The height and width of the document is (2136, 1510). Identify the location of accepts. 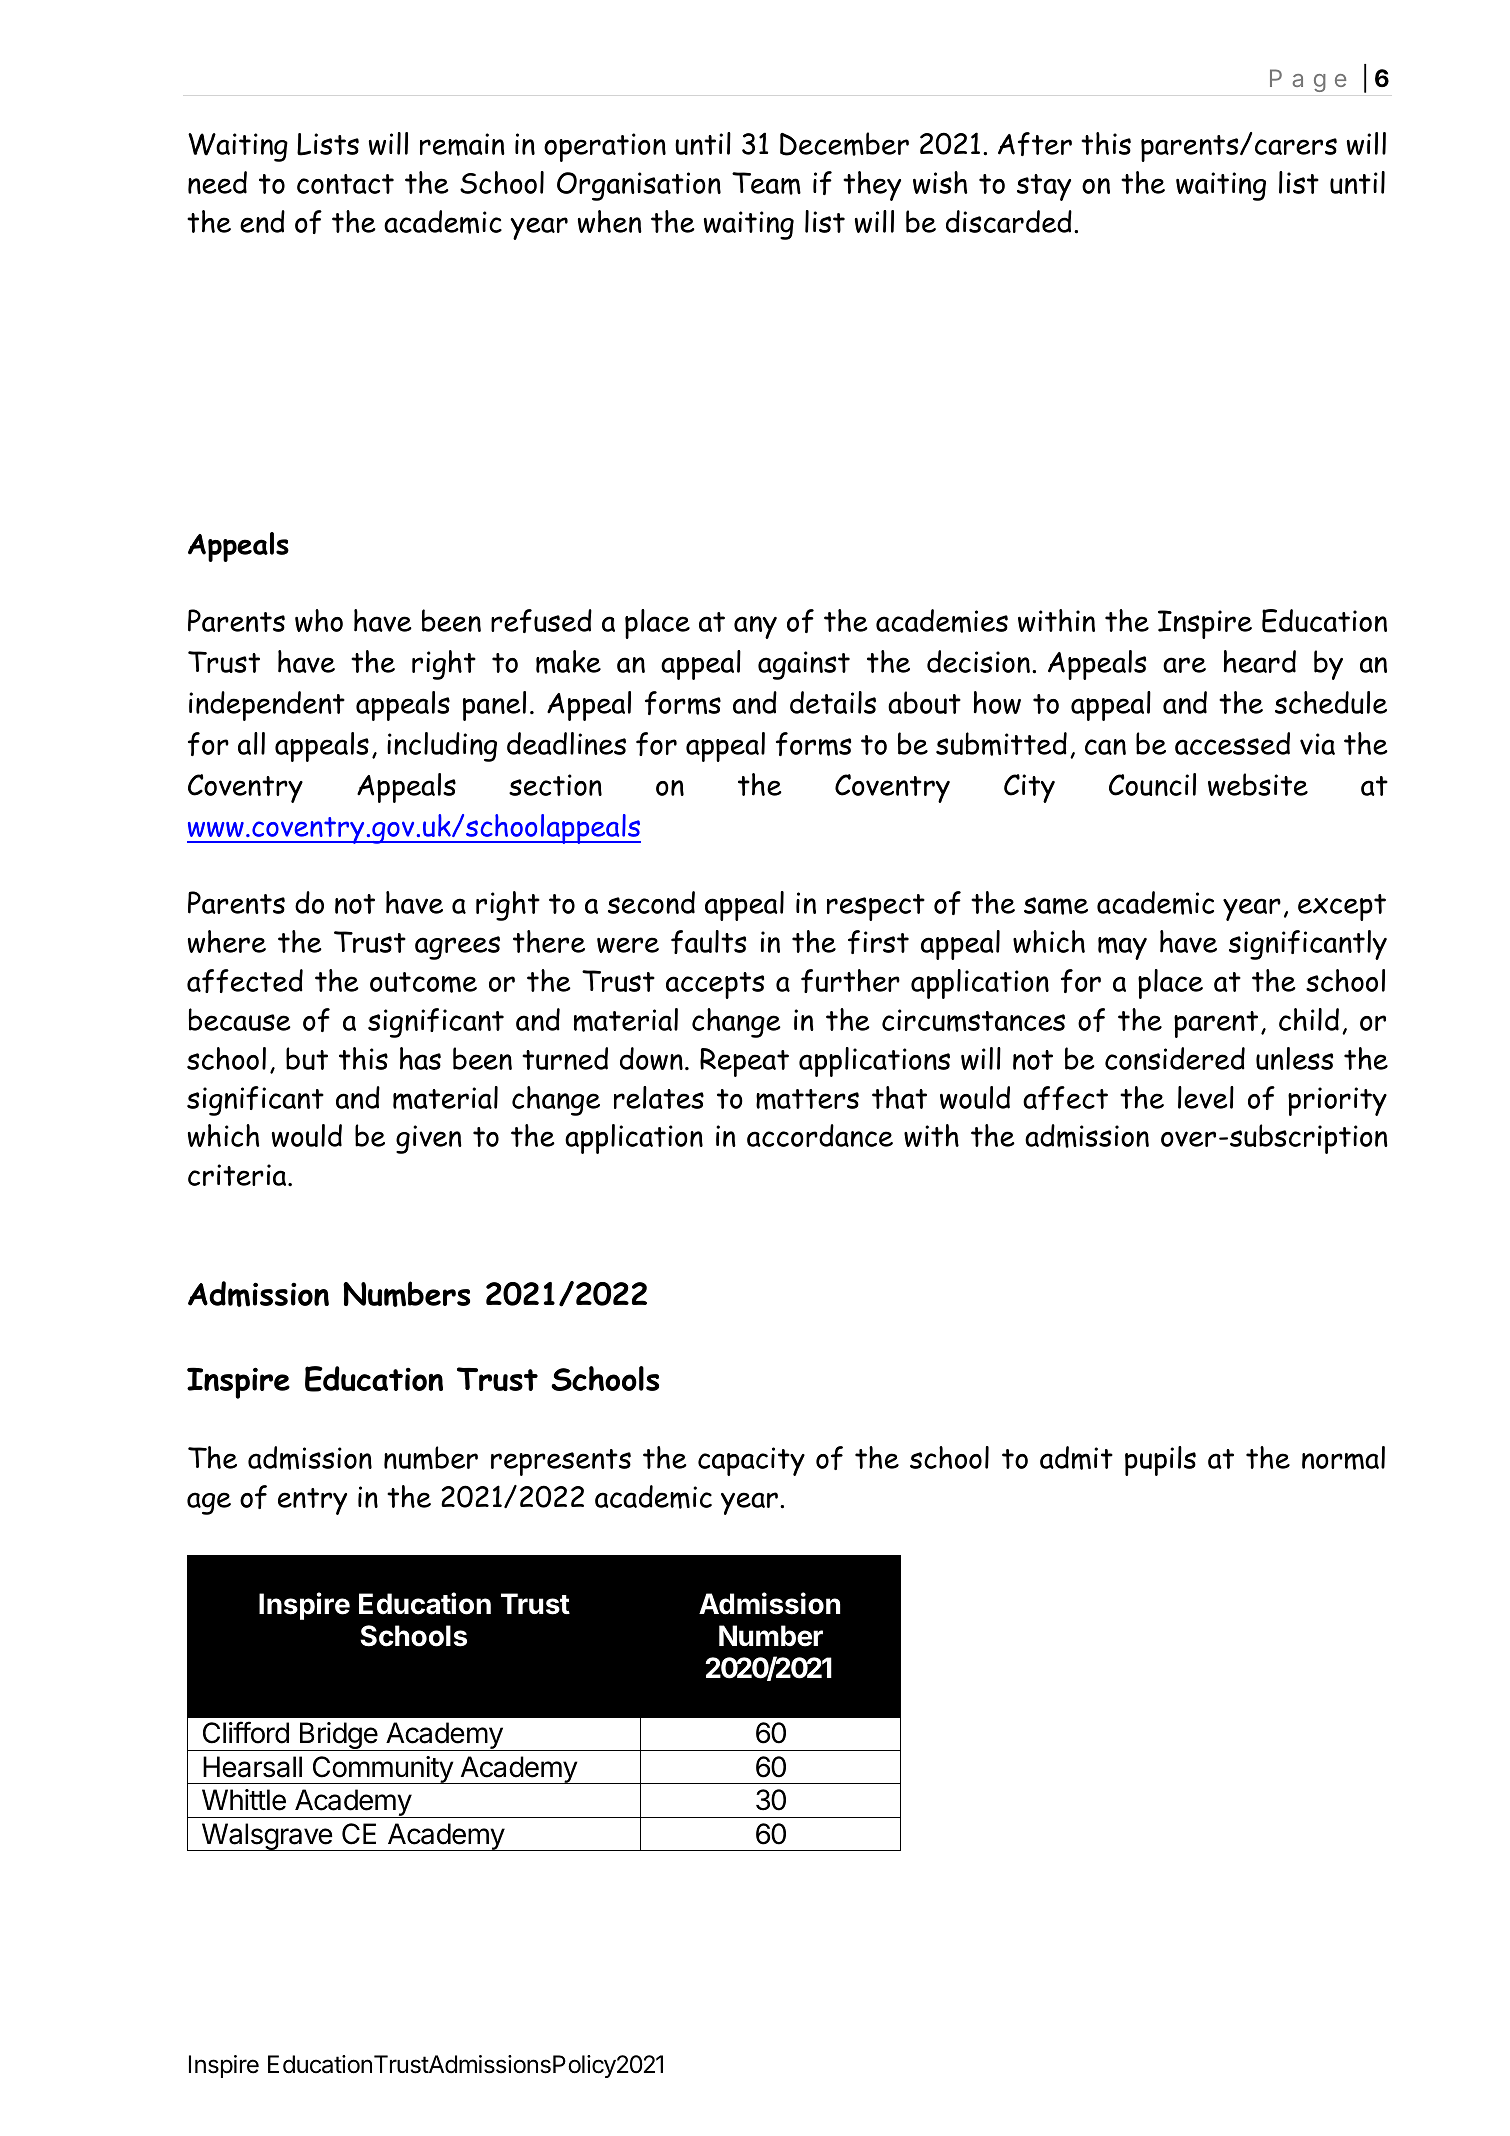
(715, 985).
